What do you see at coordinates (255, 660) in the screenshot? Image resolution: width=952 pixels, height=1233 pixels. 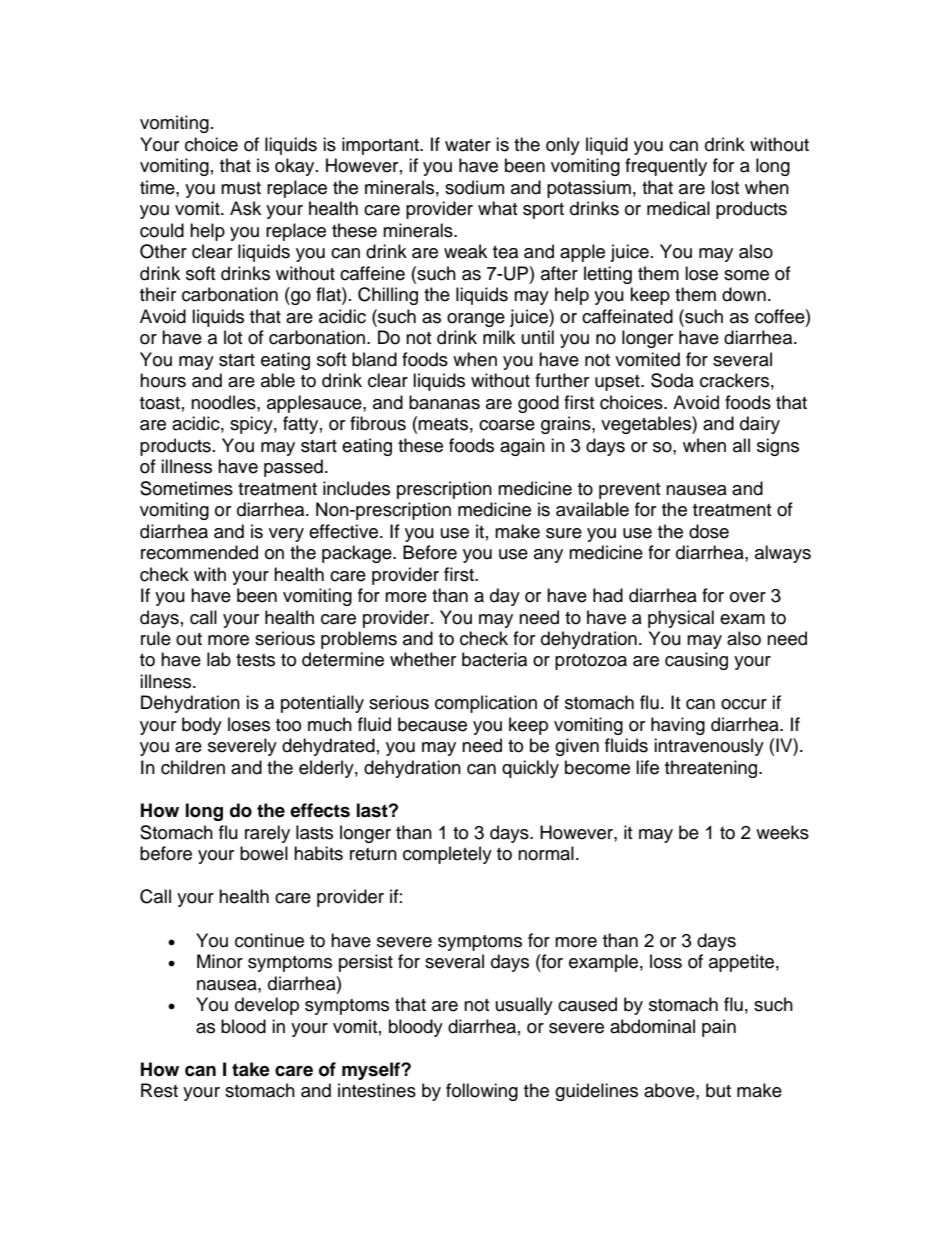 I see `tests` at bounding box center [255, 660].
